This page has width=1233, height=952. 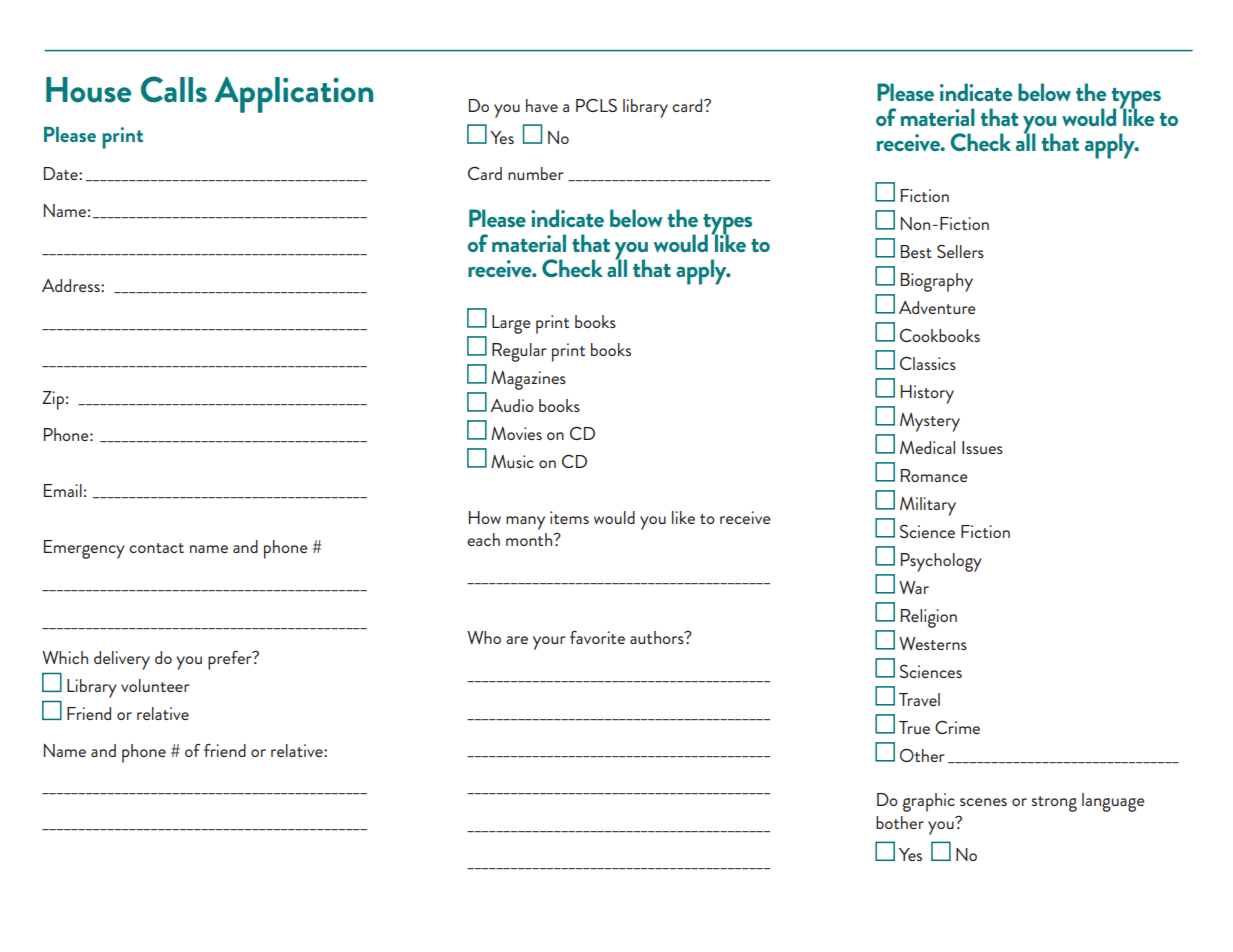 I want to click on Issues, so click(x=982, y=447).
